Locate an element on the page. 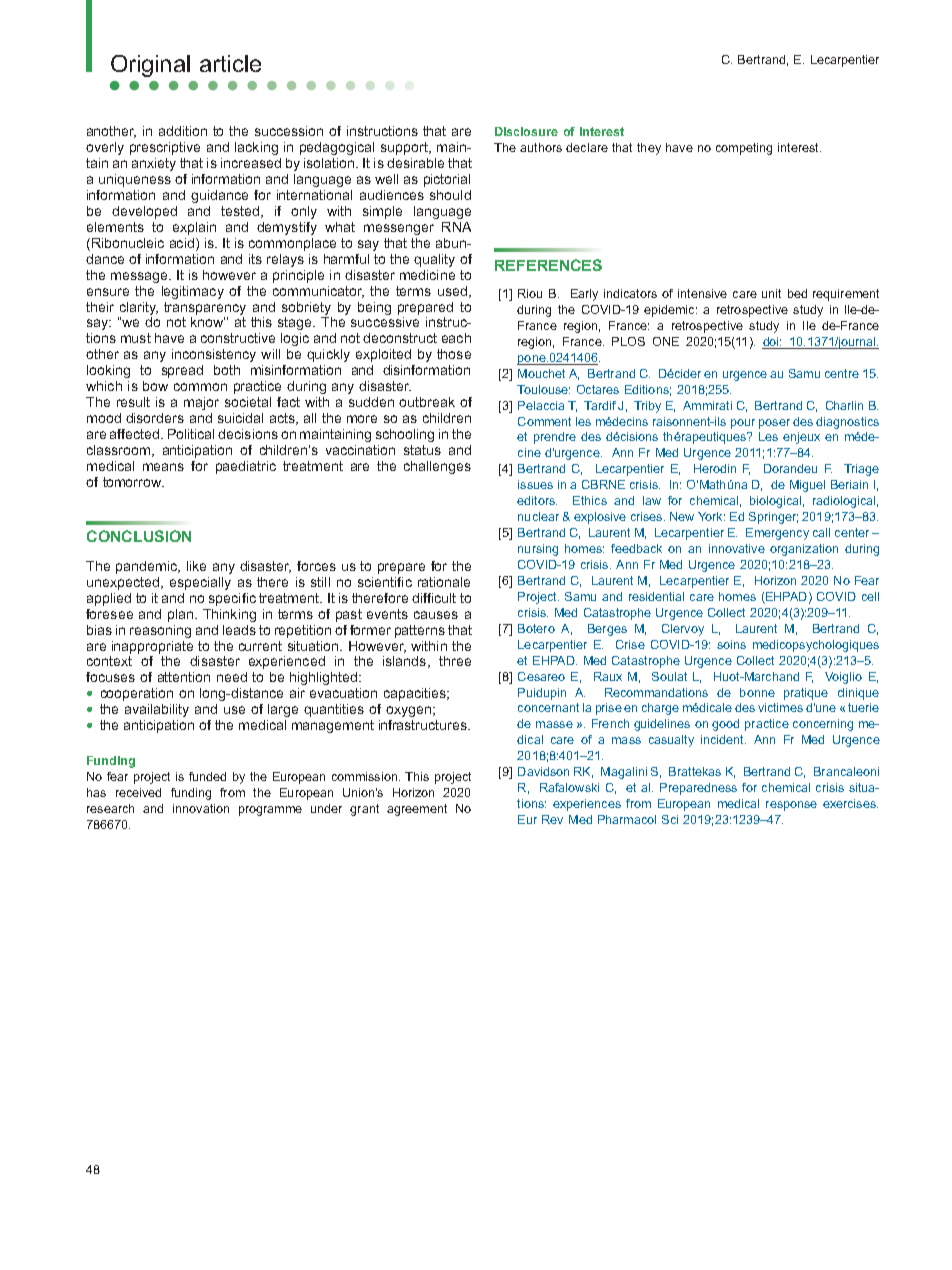 The height and width of the image is (1270, 952). poser is located at coordinates (774, 424).
